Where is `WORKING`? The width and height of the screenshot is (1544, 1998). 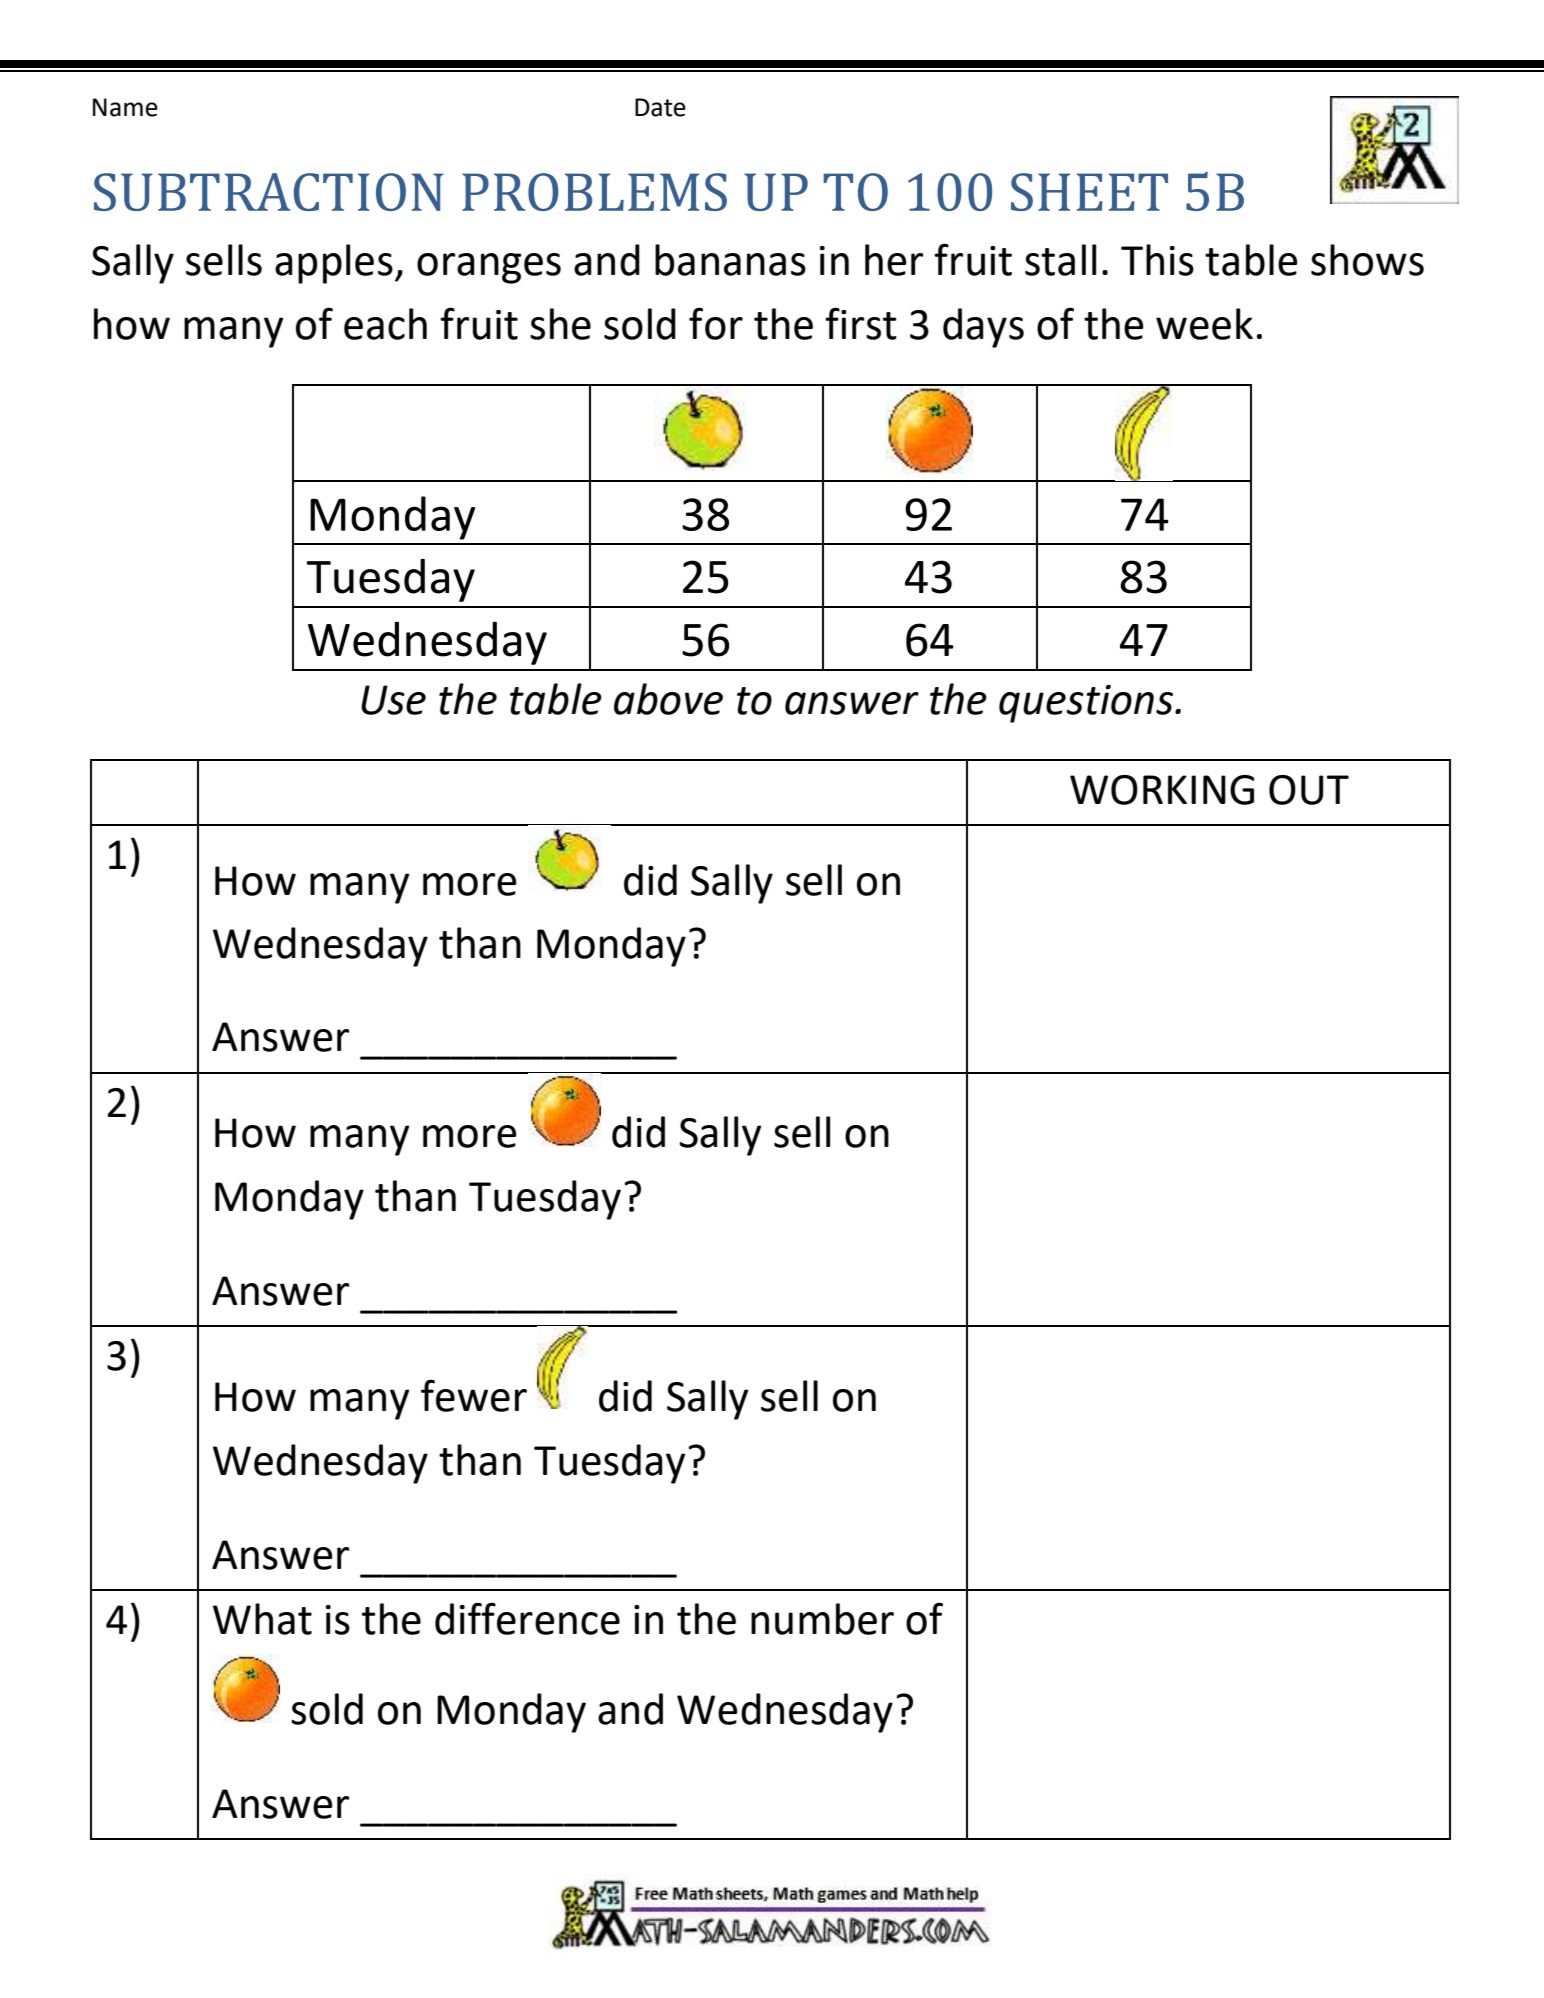
WORKING is located at coordinates (1162, 790).
